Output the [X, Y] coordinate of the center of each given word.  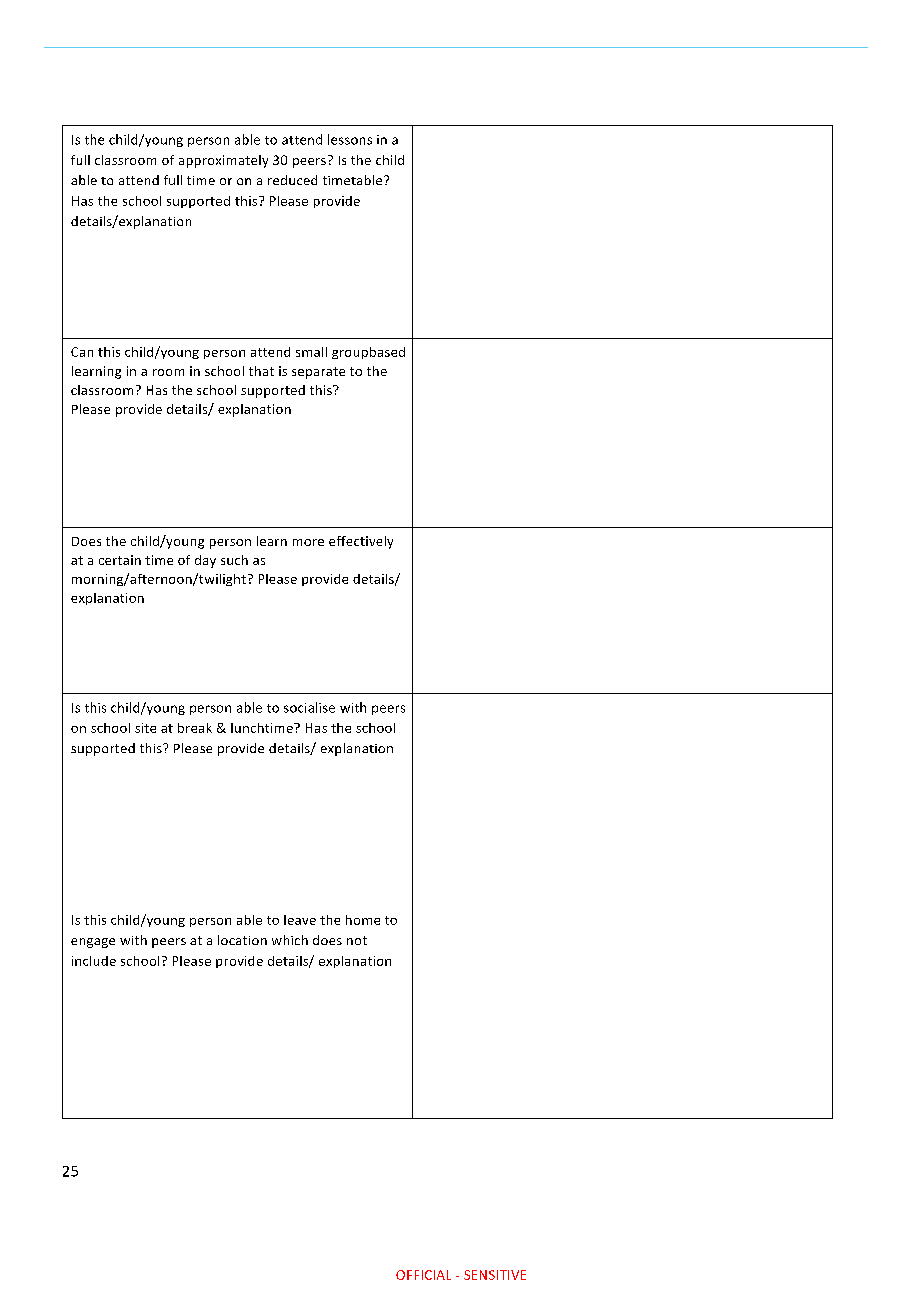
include [94, 961]
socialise [309, 707]
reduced [292, 180]
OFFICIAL [423, 1275]
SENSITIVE [495, 1275]
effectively [361, 542]
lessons [350, 139]
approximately [223, 161]
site [145, 728]
